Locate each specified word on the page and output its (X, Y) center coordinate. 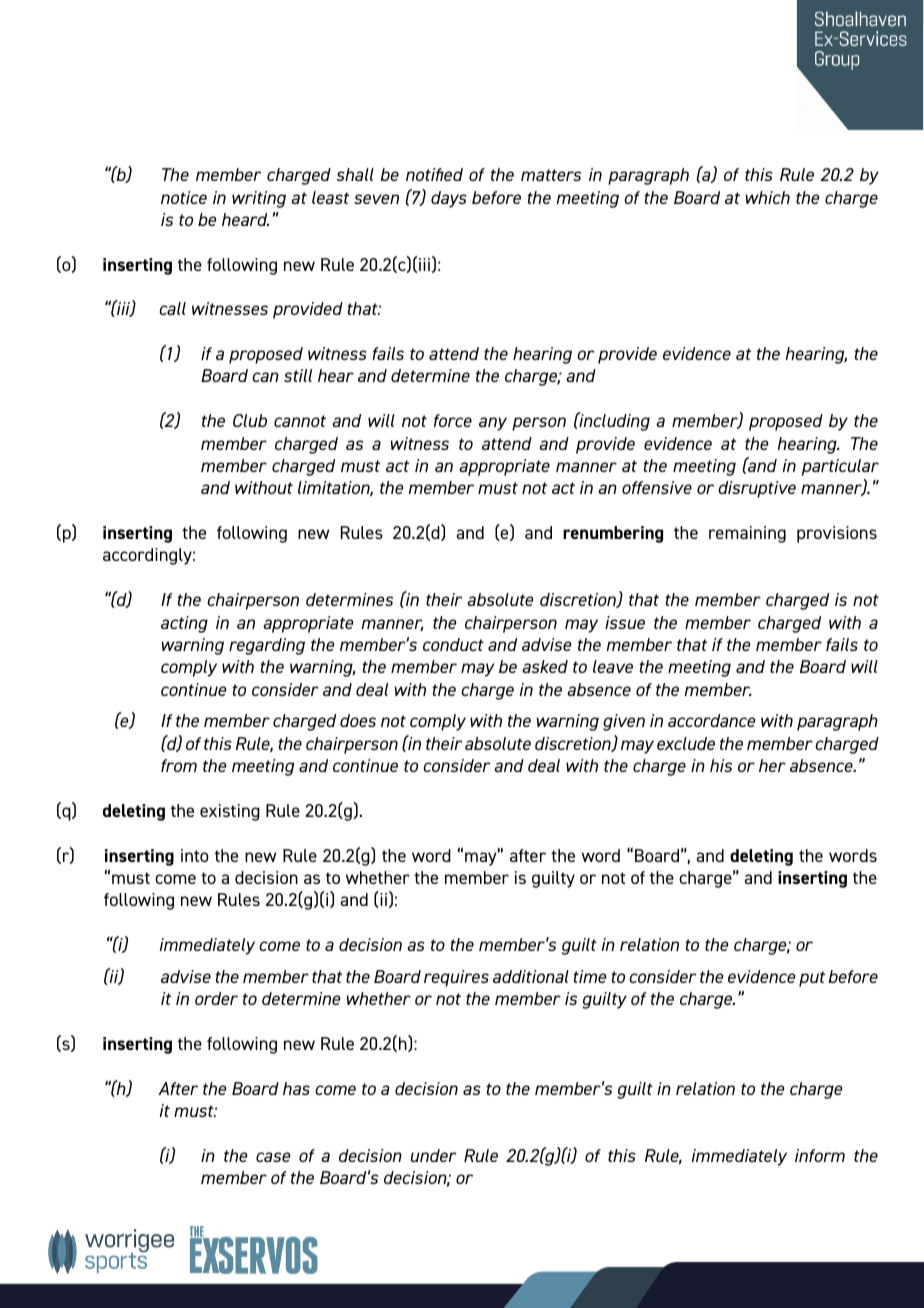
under (434, 1155)
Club (250, 420)
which (768, 197)
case (273, 1157)
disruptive (757, 489)
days (449, 199)
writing (259, 199)
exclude (686, 743)
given (624, 722)
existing (230, 812)
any (493, 424)
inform (820, 1155)
